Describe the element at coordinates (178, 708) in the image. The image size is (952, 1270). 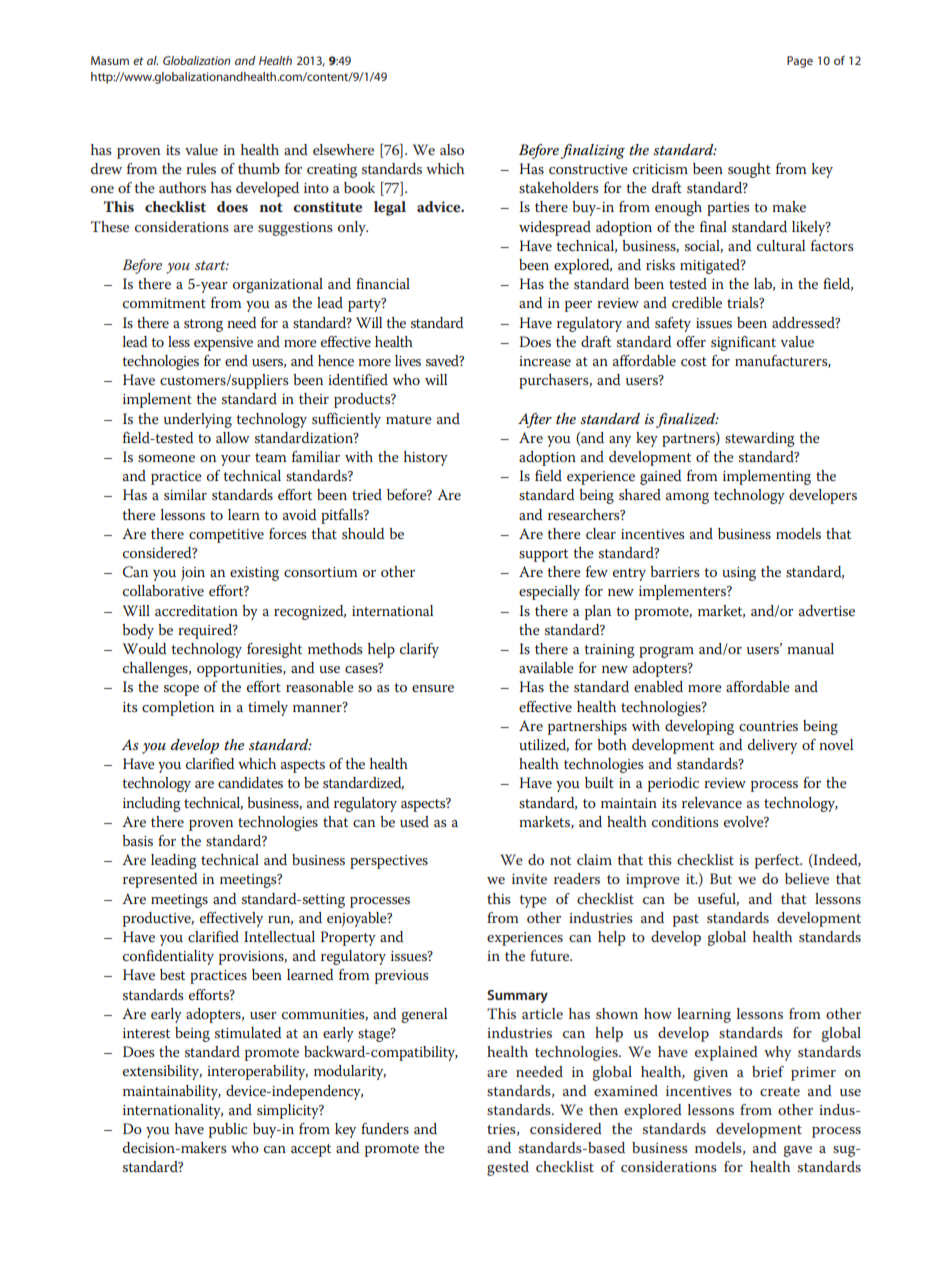
I see `completion` at that location.
